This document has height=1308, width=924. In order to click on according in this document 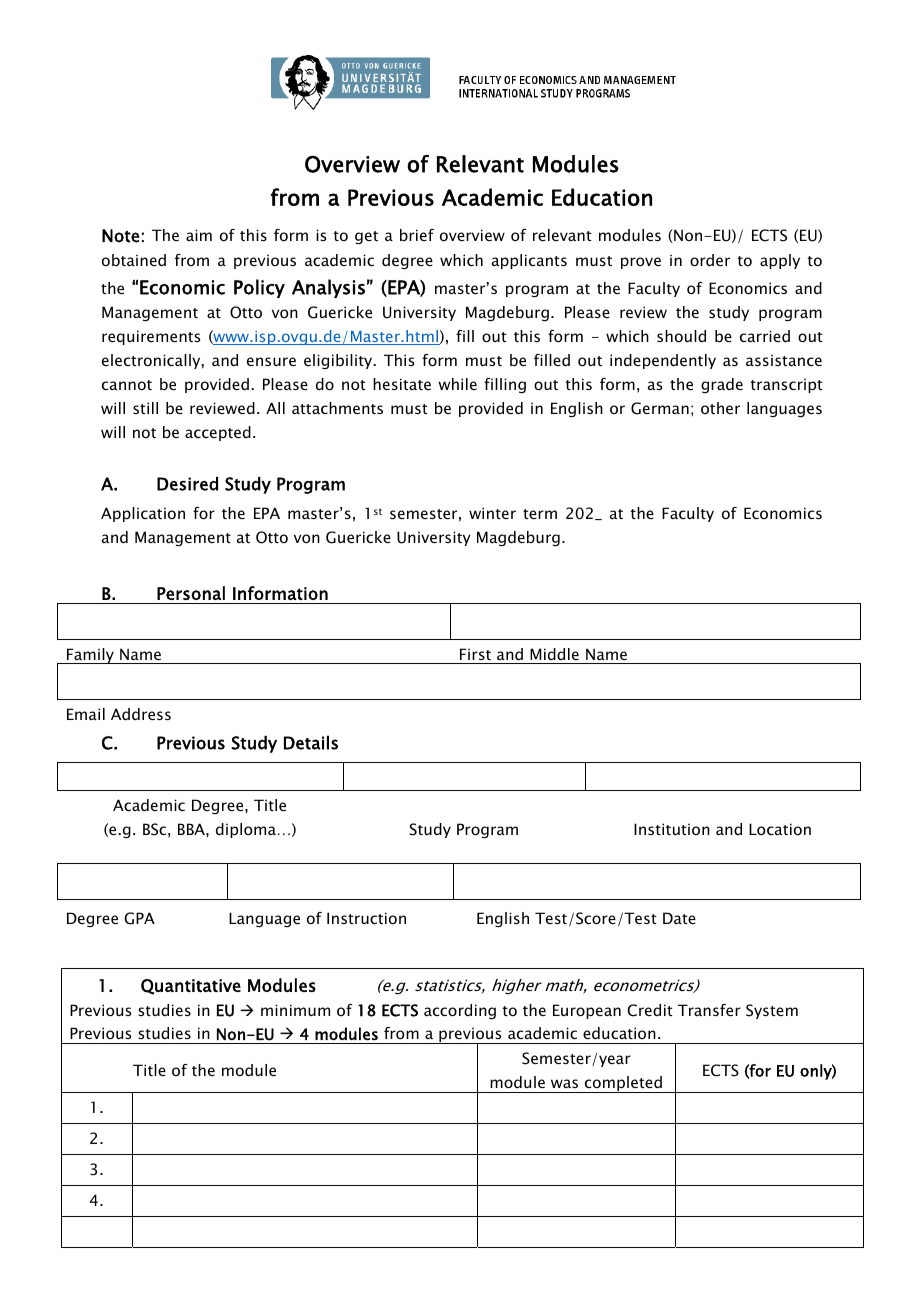, I will do `click(460, 1011)`.
